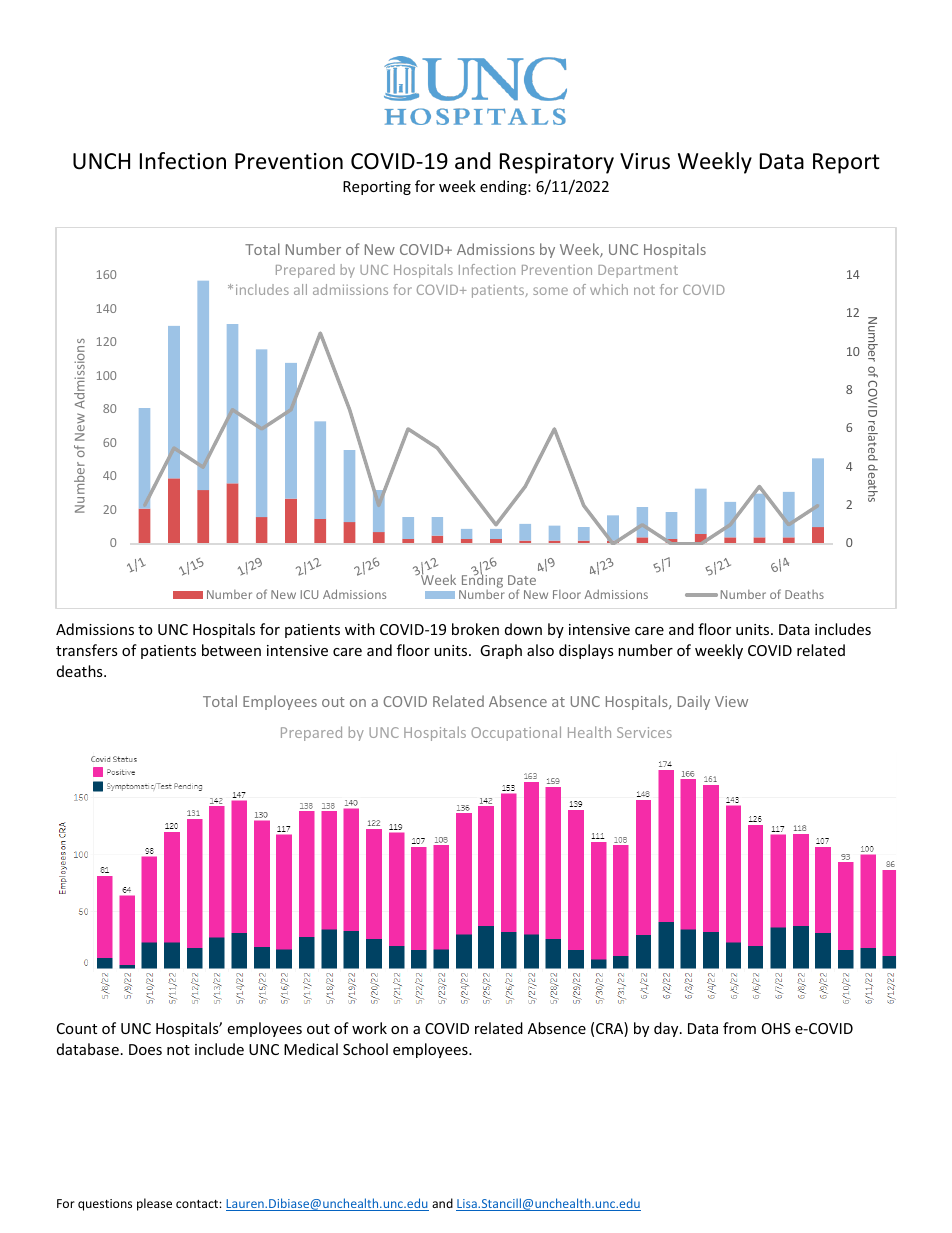  I want to click on please, so click(154, 1204).
